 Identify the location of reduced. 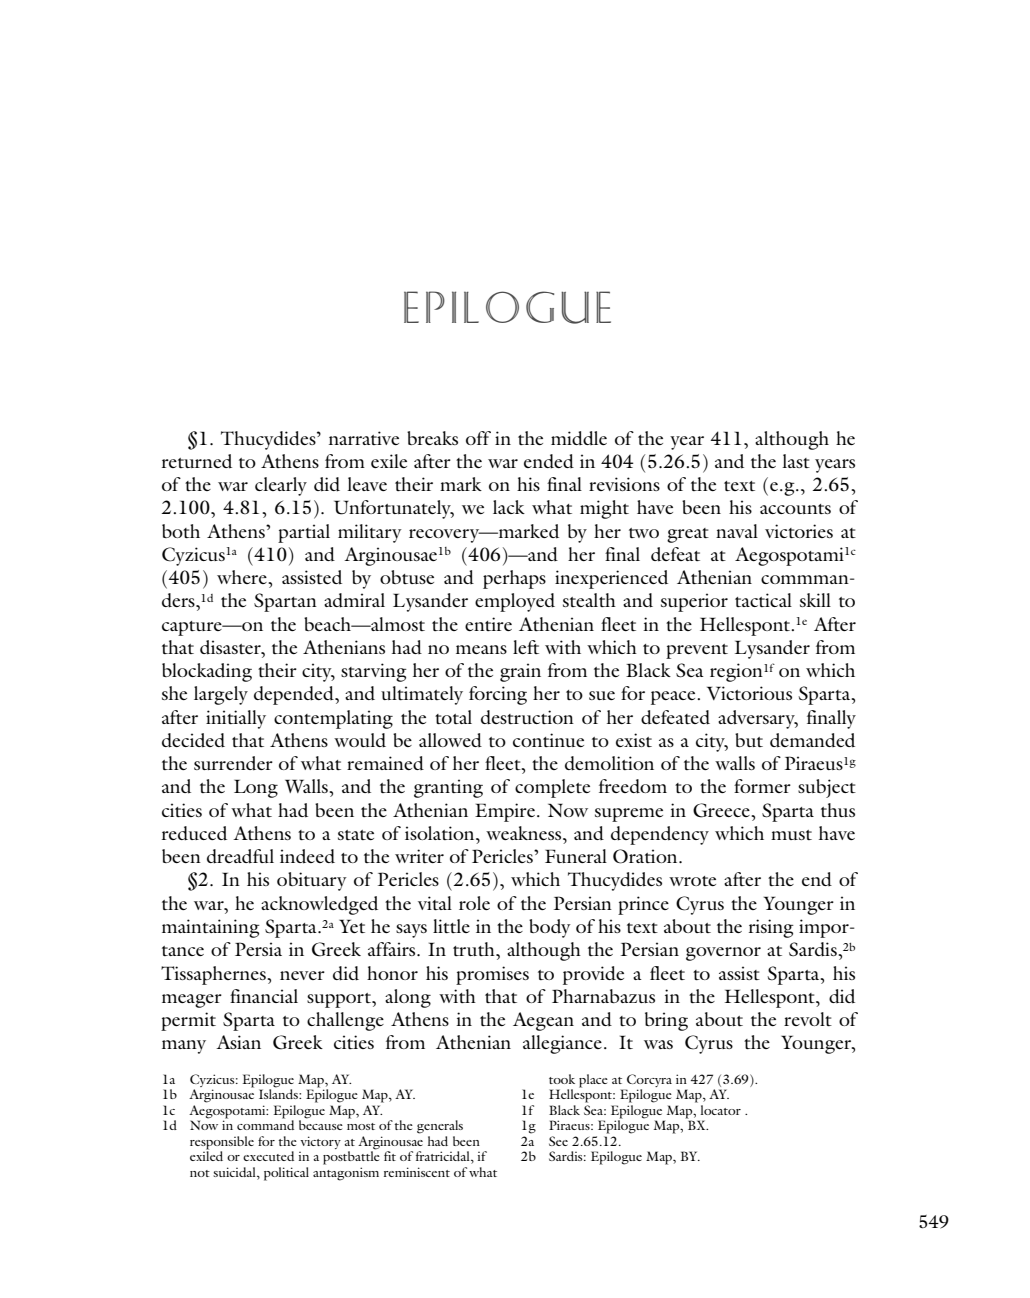
(194, 833).
